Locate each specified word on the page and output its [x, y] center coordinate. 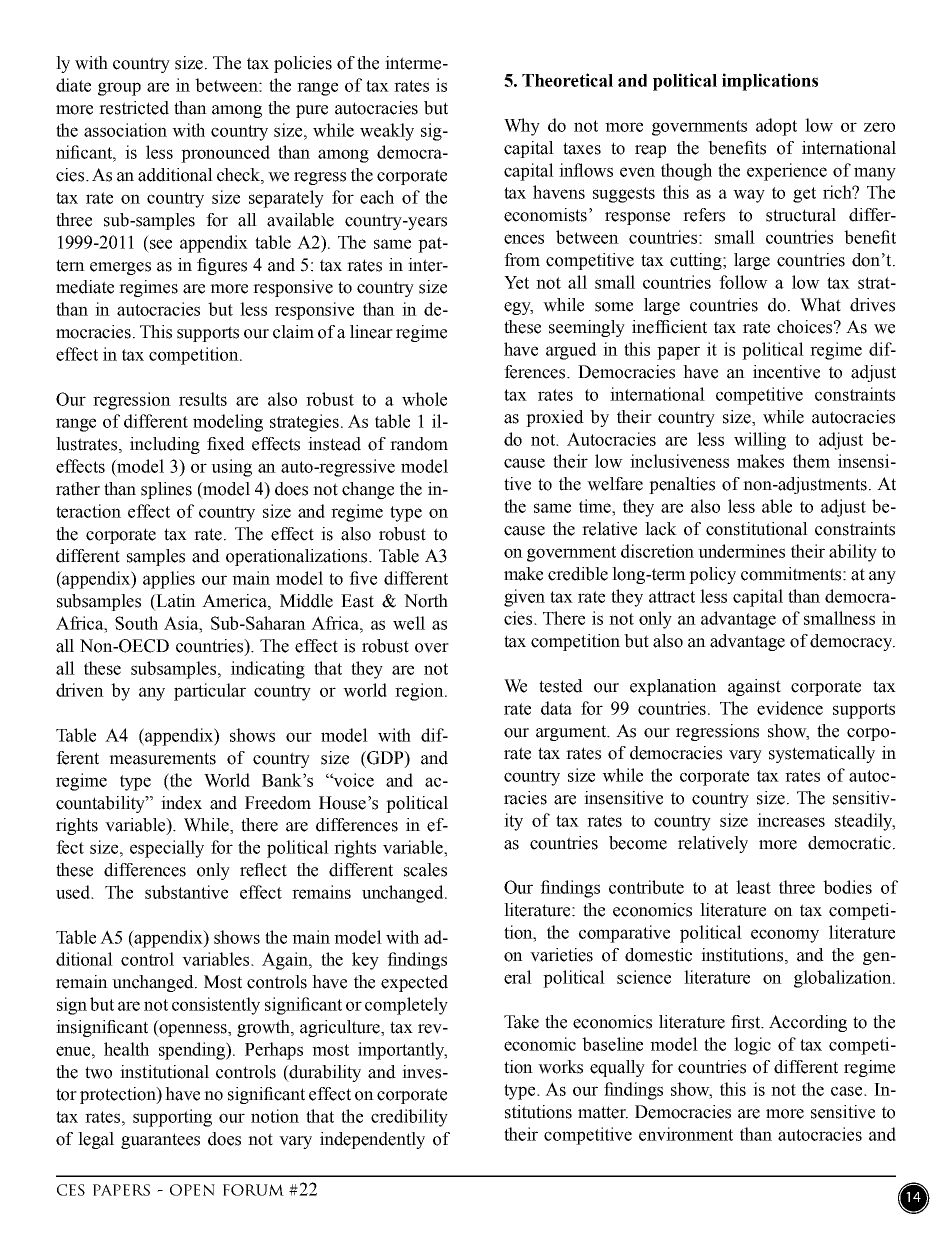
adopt [776, 127]
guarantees [160, 1141]
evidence [790, 708]
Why [522, 127]
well [409, 623]
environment [686, 1134]
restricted [134, 108]
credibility [409, 1118]
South [136, 623]
